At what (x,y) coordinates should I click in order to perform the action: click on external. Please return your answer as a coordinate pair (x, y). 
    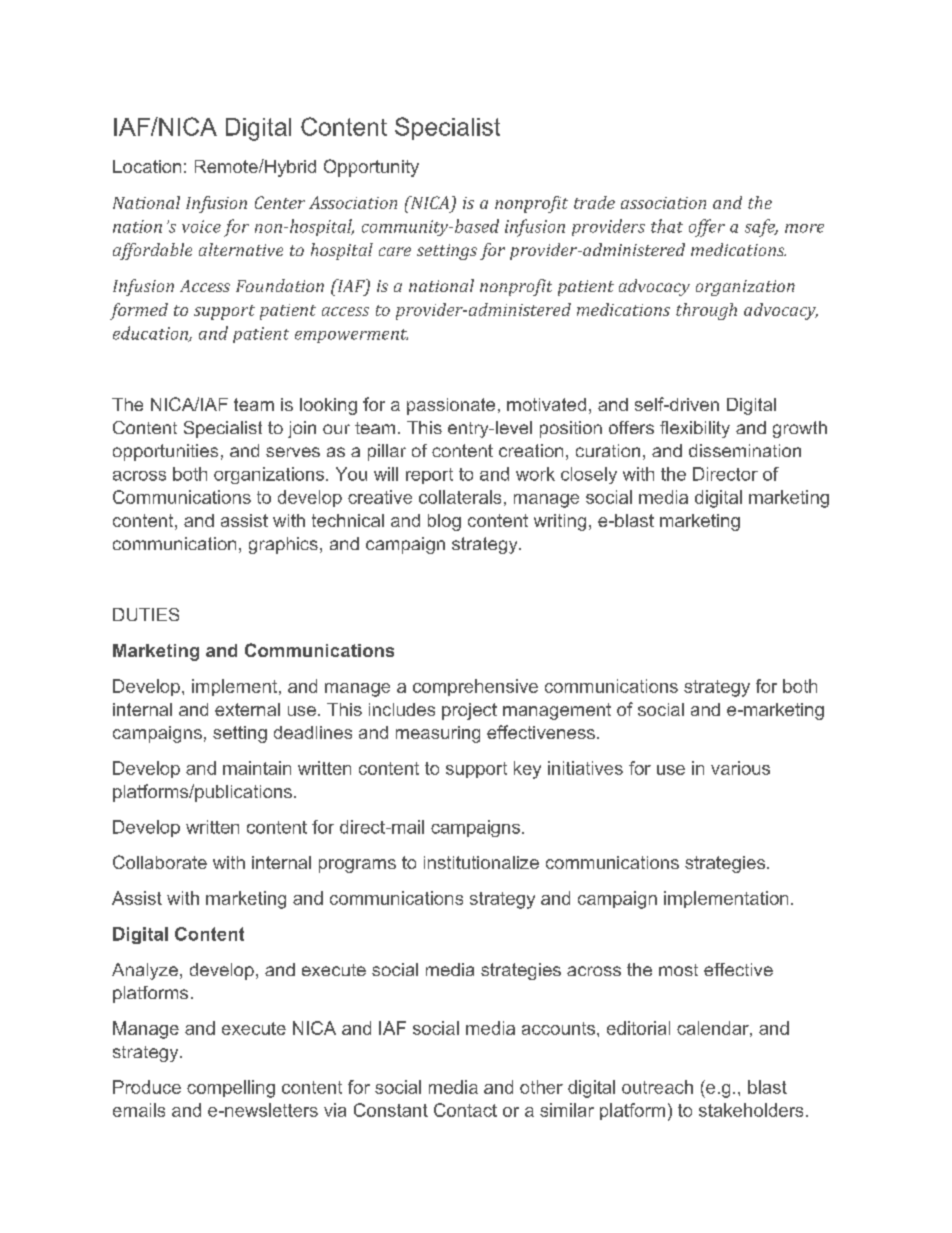
    Looking at the image, I should click on (247, 709).
